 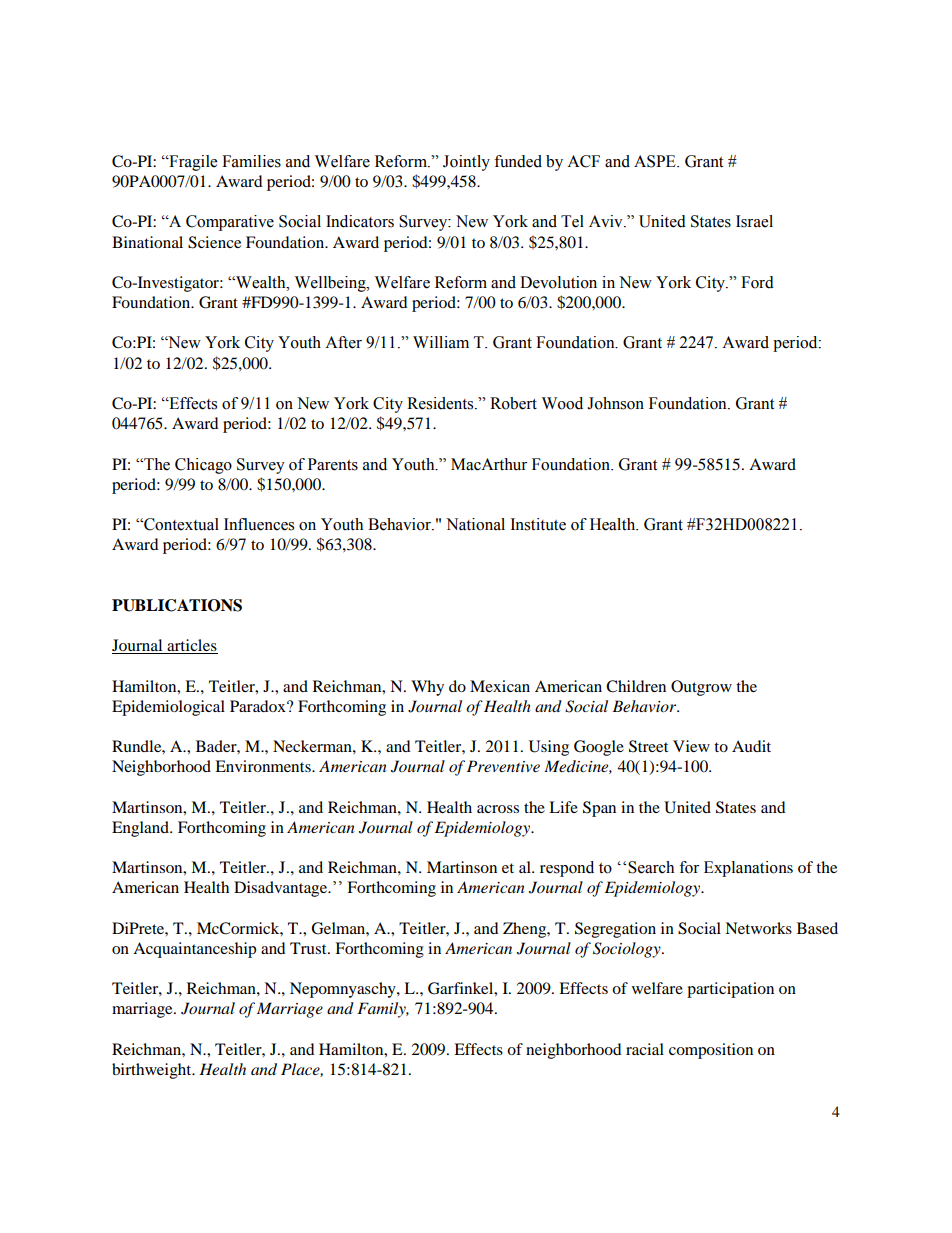 I want to click on Robert, so click(x=513, y=403).
